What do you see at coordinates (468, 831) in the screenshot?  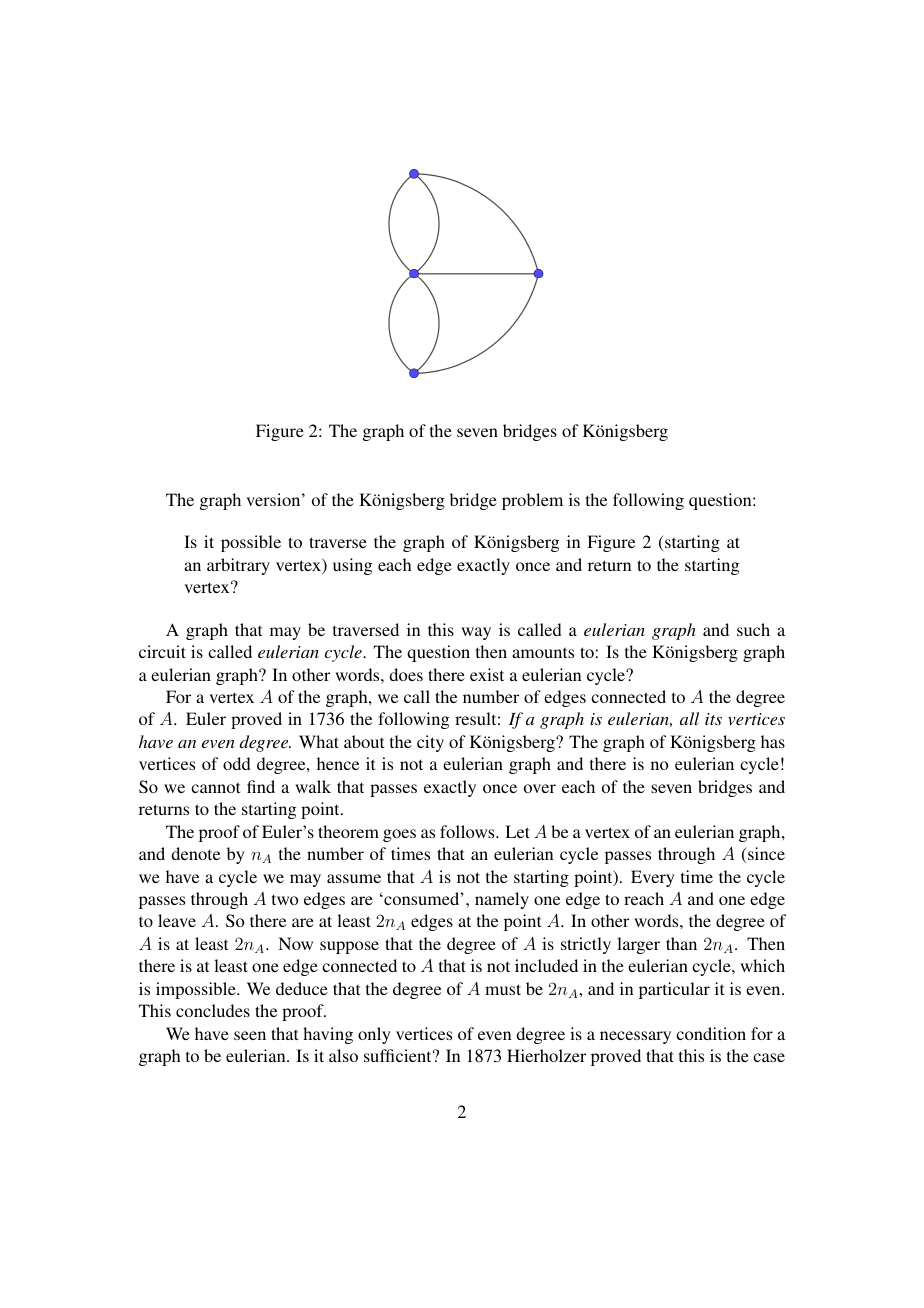 I see `follows` at bounding box center [468, 831].
